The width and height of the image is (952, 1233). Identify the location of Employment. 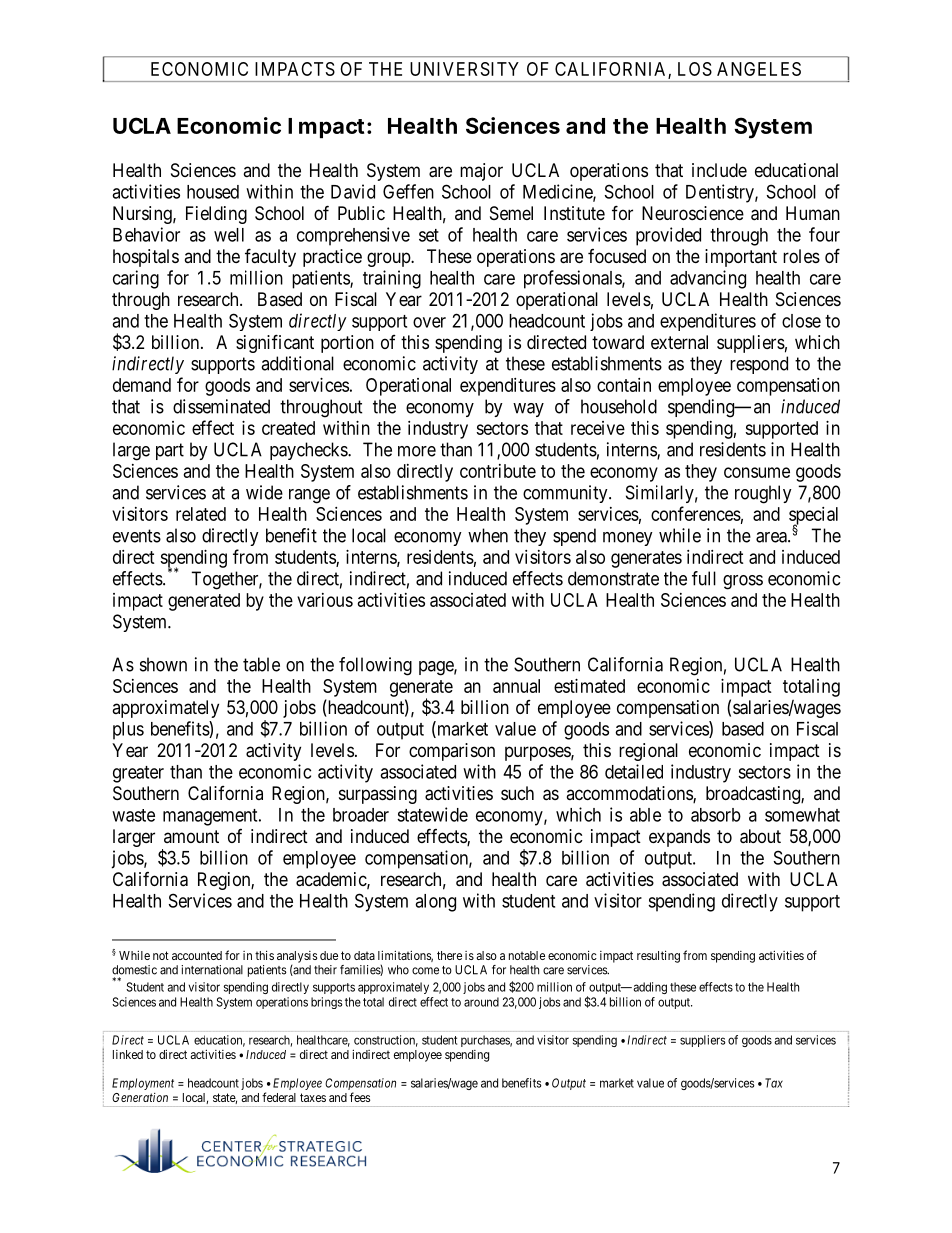
(143, 1084).
